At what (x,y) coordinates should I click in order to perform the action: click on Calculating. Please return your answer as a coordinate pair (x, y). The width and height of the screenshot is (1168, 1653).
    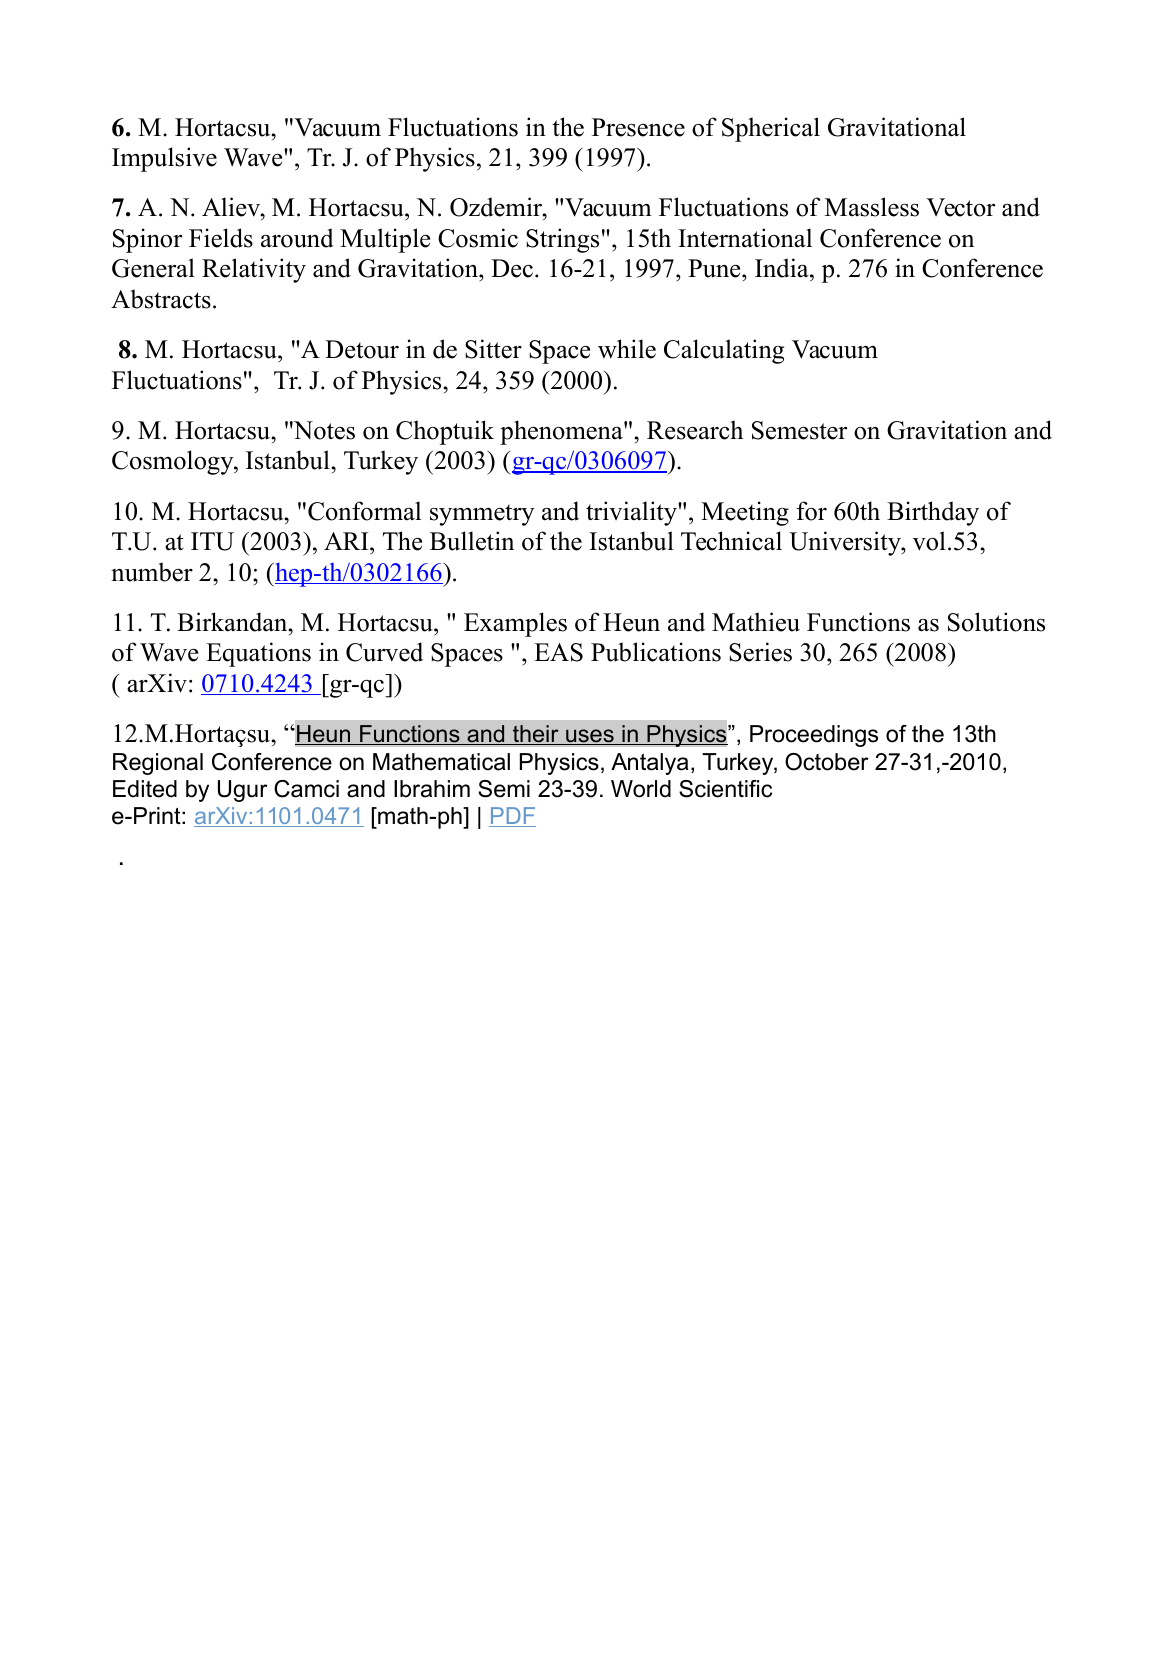
    Looking at the image, I should click on (724, 351).
